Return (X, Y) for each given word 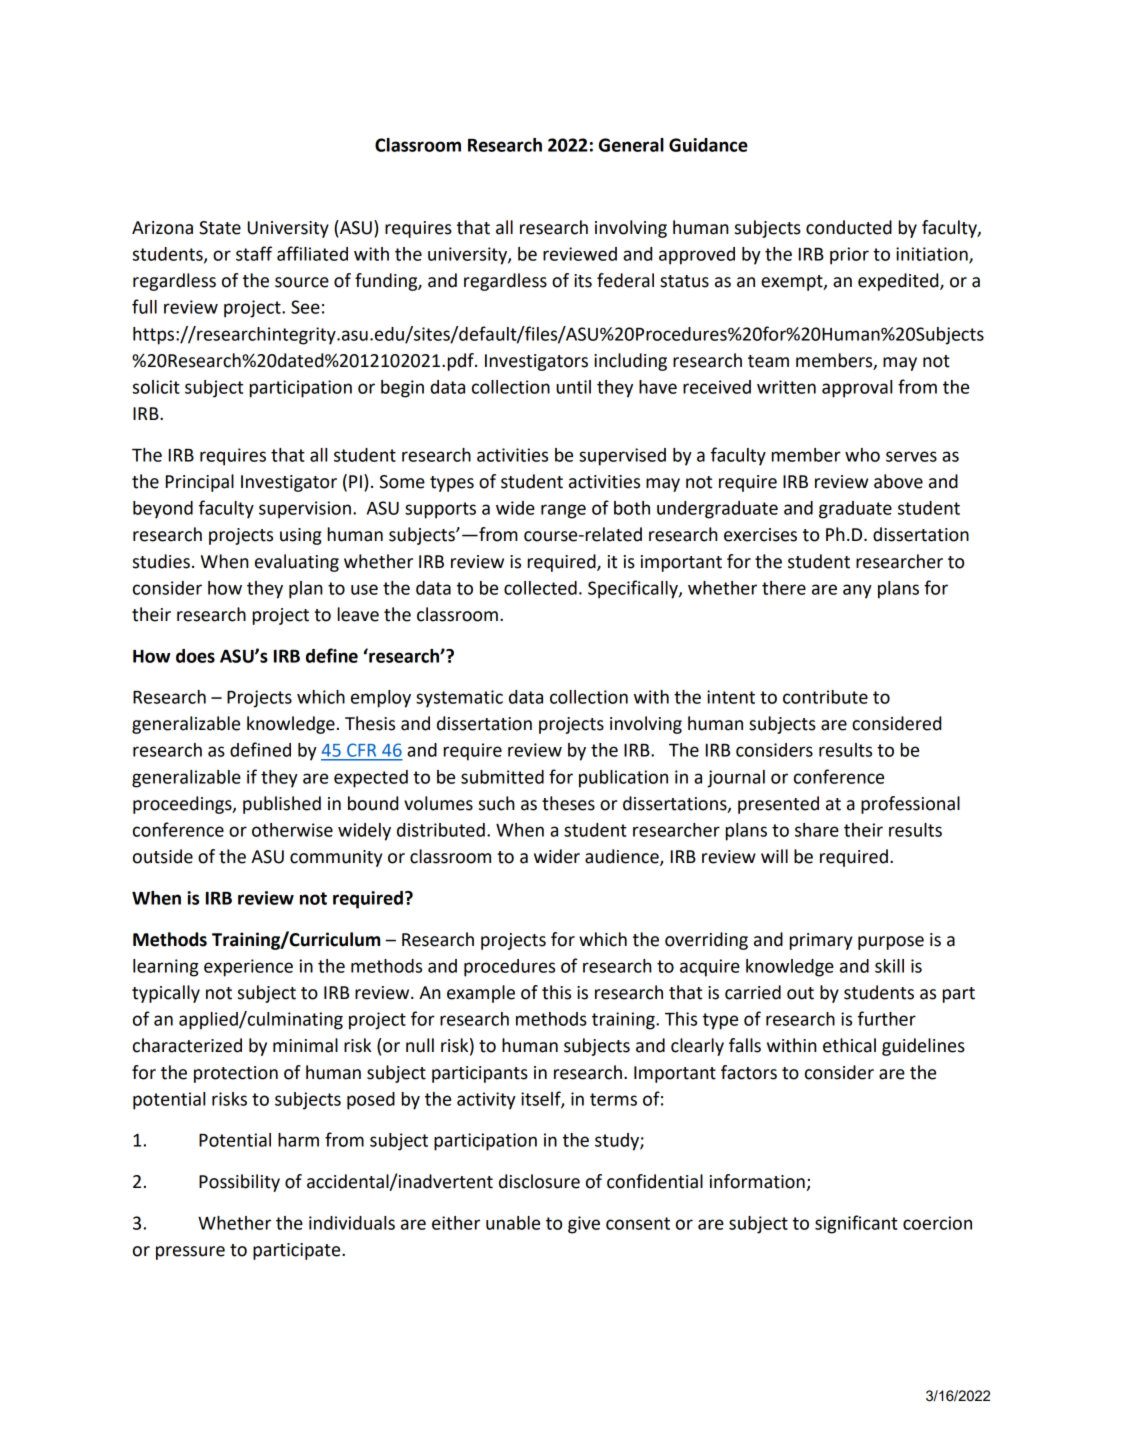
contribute (825, 697)
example (481, 994)
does (195, 656)
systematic (459, 699)
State (220, 228)
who (862, 455)
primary (821, 941)
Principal (200, 483)
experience (248, 968)
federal (625, 280)
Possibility (239, 1183)
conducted (849, 227)
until (573, 387)
